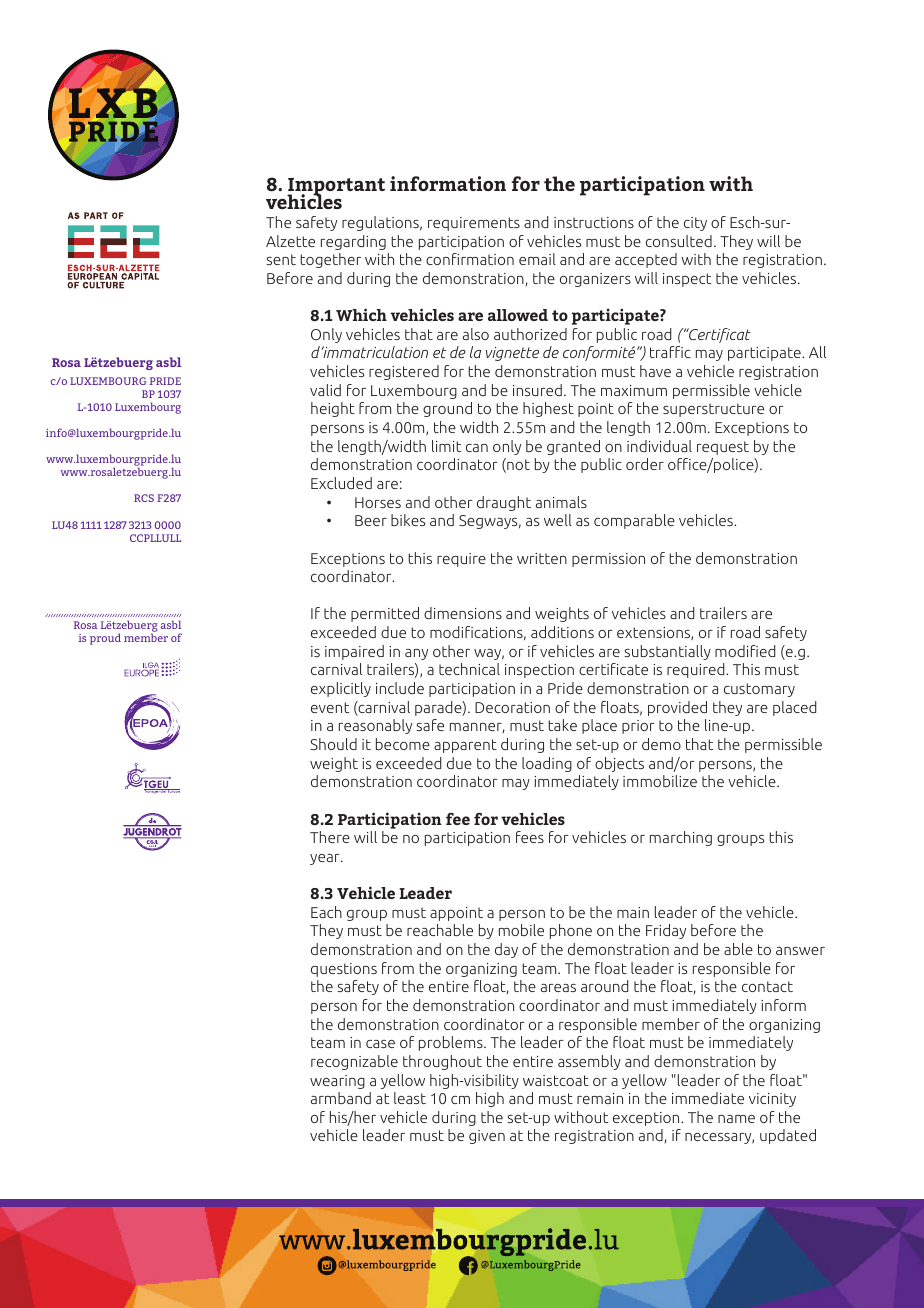 The image size is (924, 1308). Describe the element at coordinates (144, 498) in the image. I see `RCS` at that location.
